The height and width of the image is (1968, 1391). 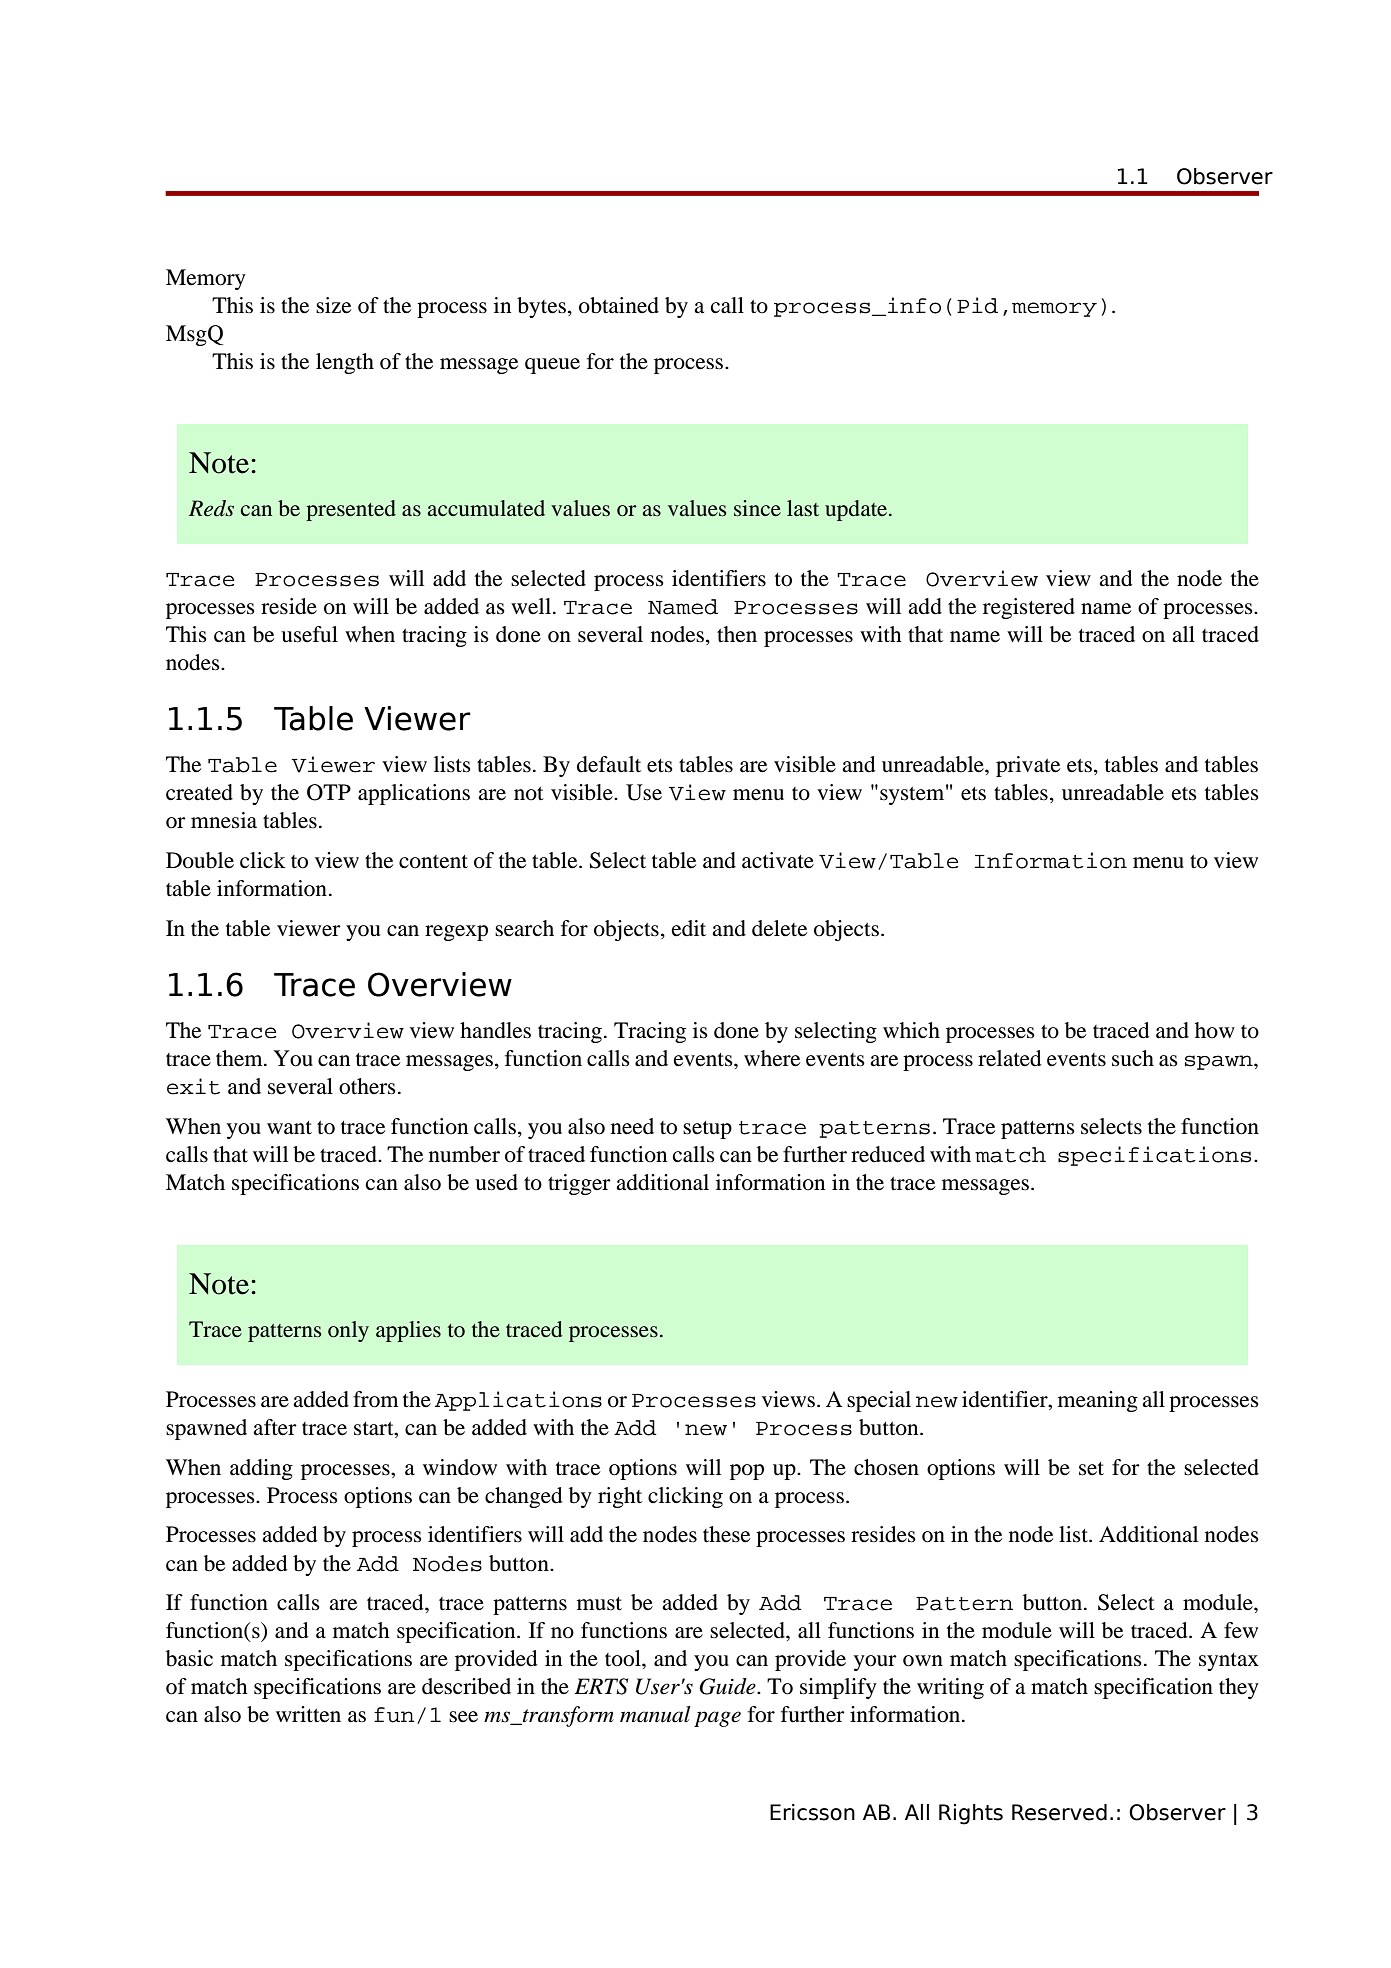 What do you see at coordinates (717, 1719) in the image?
I see `page` at bounding box center [717, 1719].
